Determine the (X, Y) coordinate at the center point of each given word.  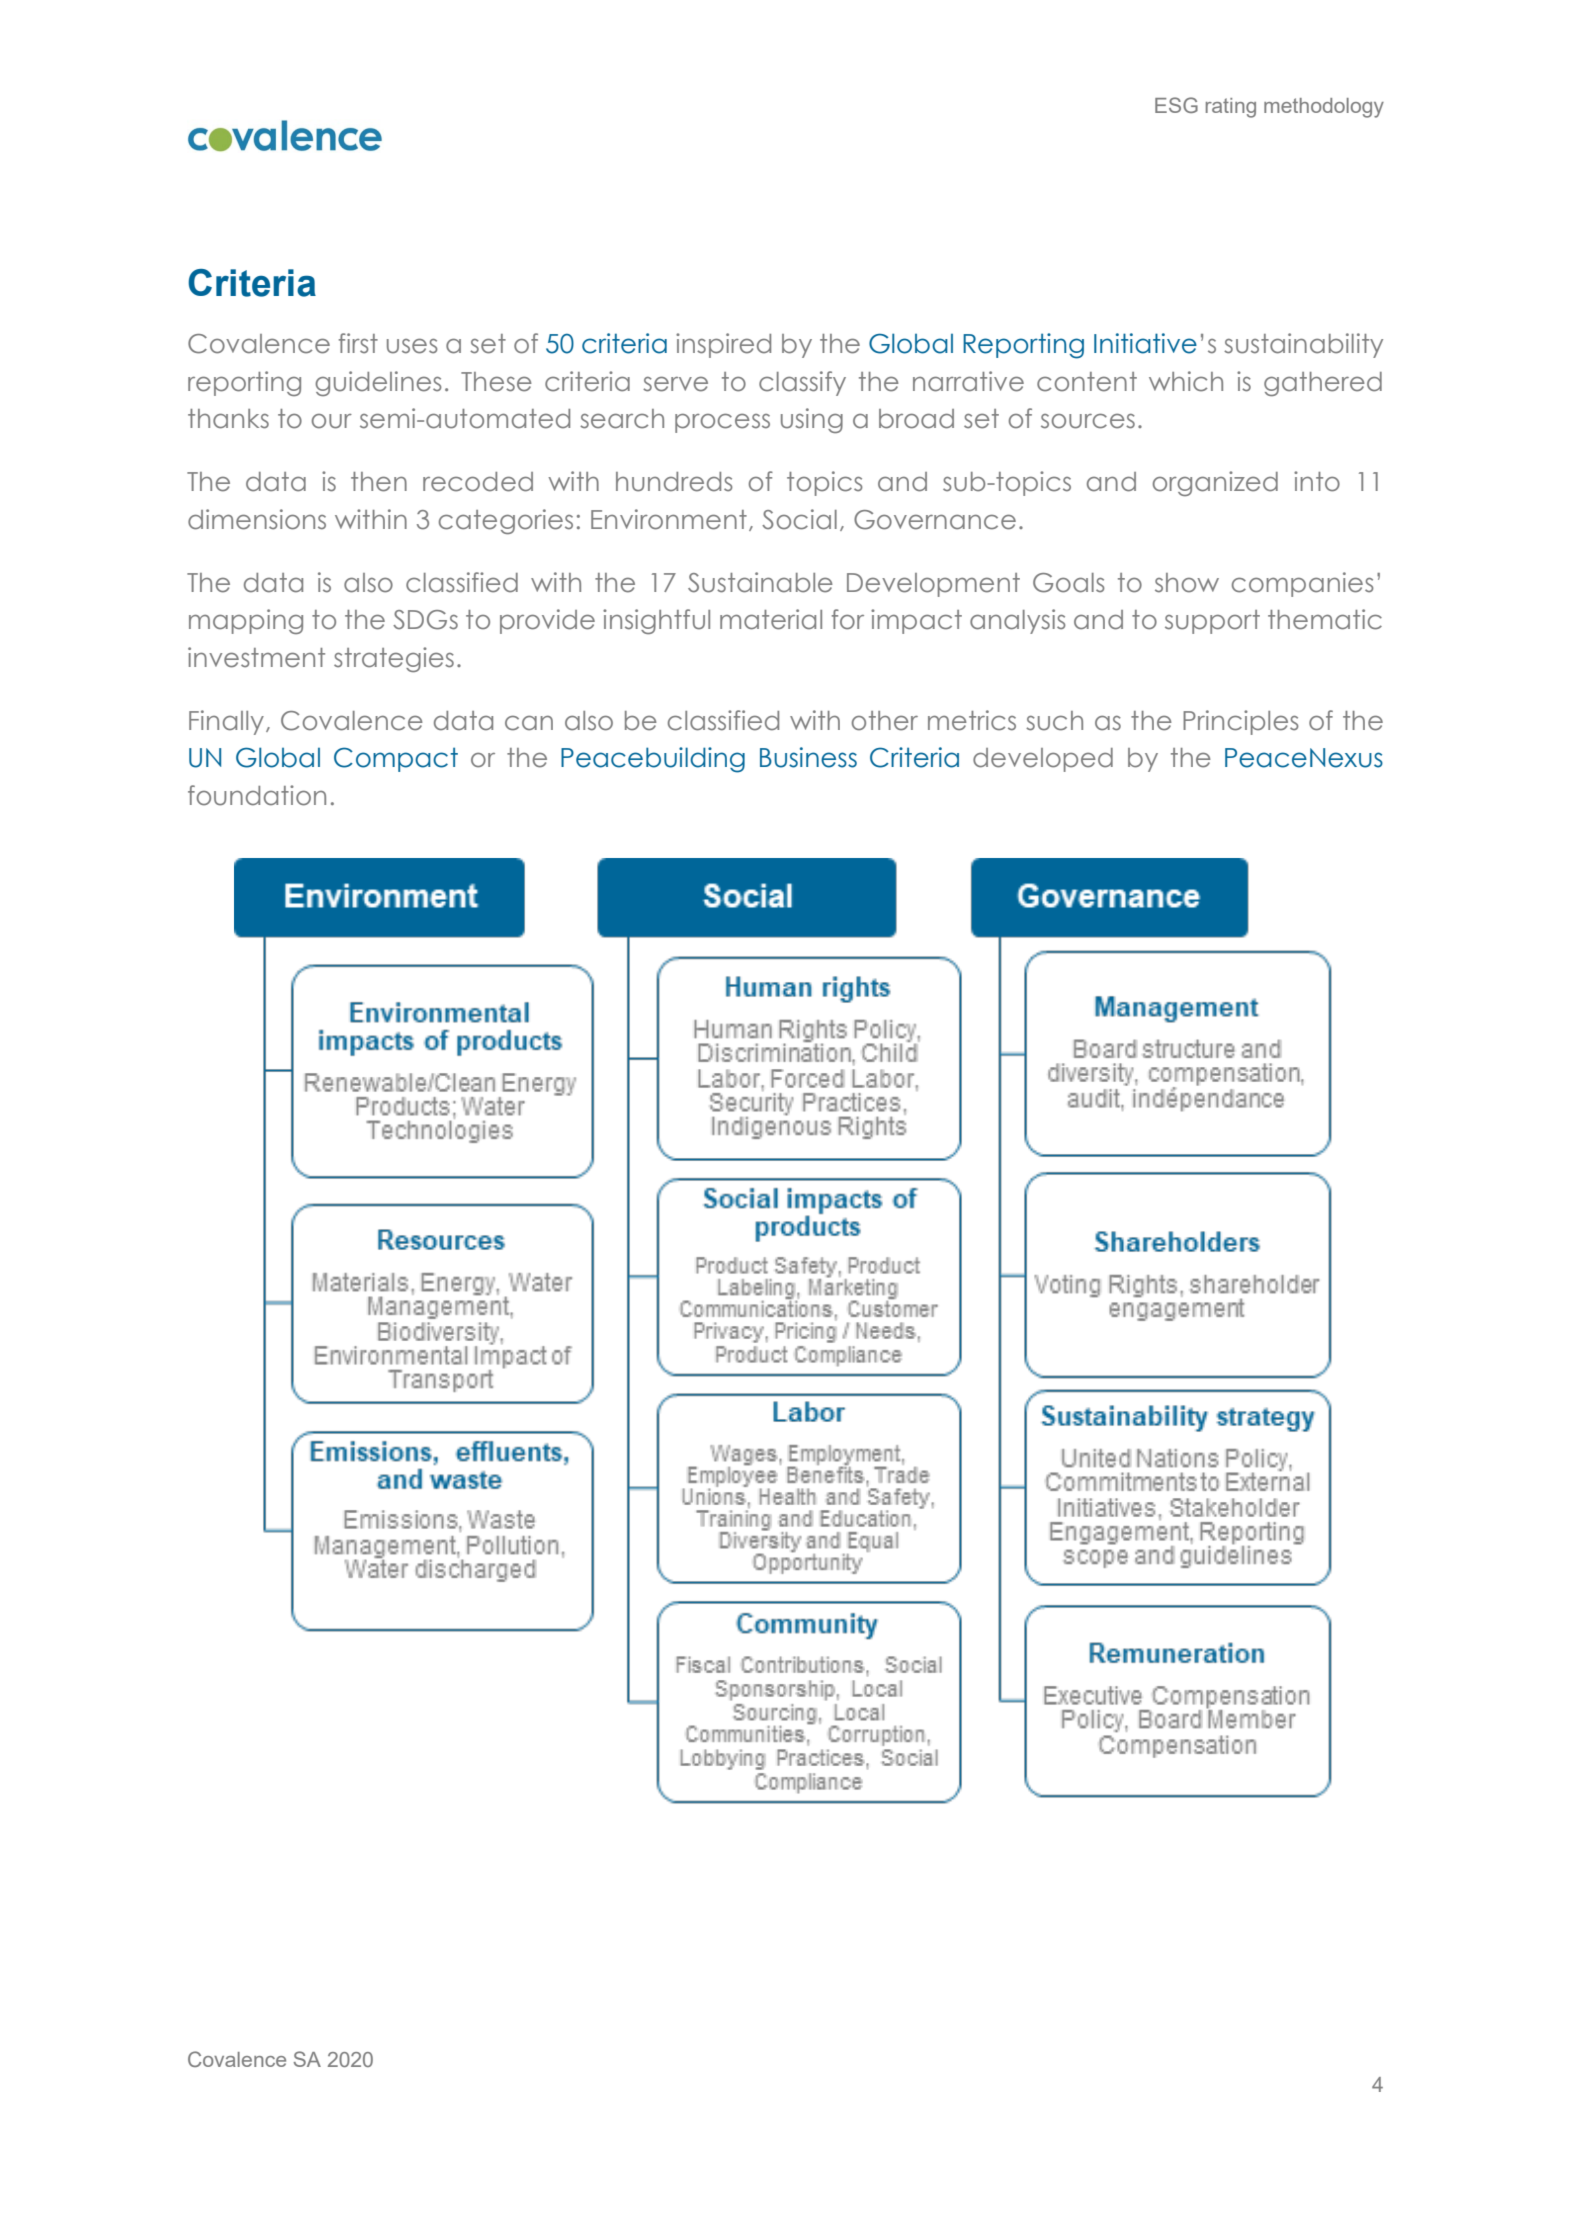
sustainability (1303, 345)
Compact (396, 759)
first (358, 343)
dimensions (257, 519)
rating (1231, 108)
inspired (723, 345)
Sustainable (760, 582)
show (1187, 583)
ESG (1176, 105)
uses (412, 346)
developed (1043, 760)
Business (808, 757)
